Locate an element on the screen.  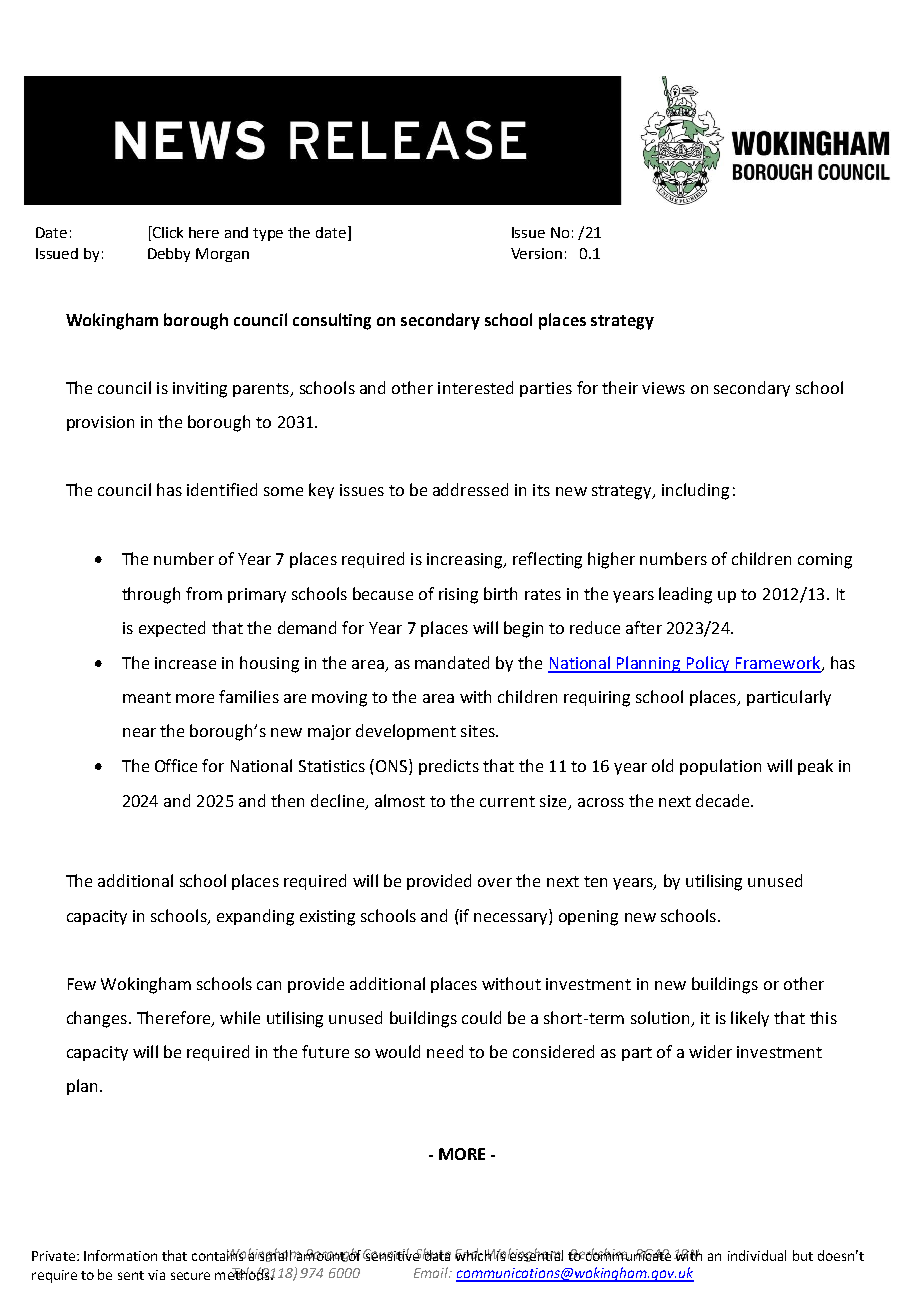
necessary is located at coordinates (512, 919).
